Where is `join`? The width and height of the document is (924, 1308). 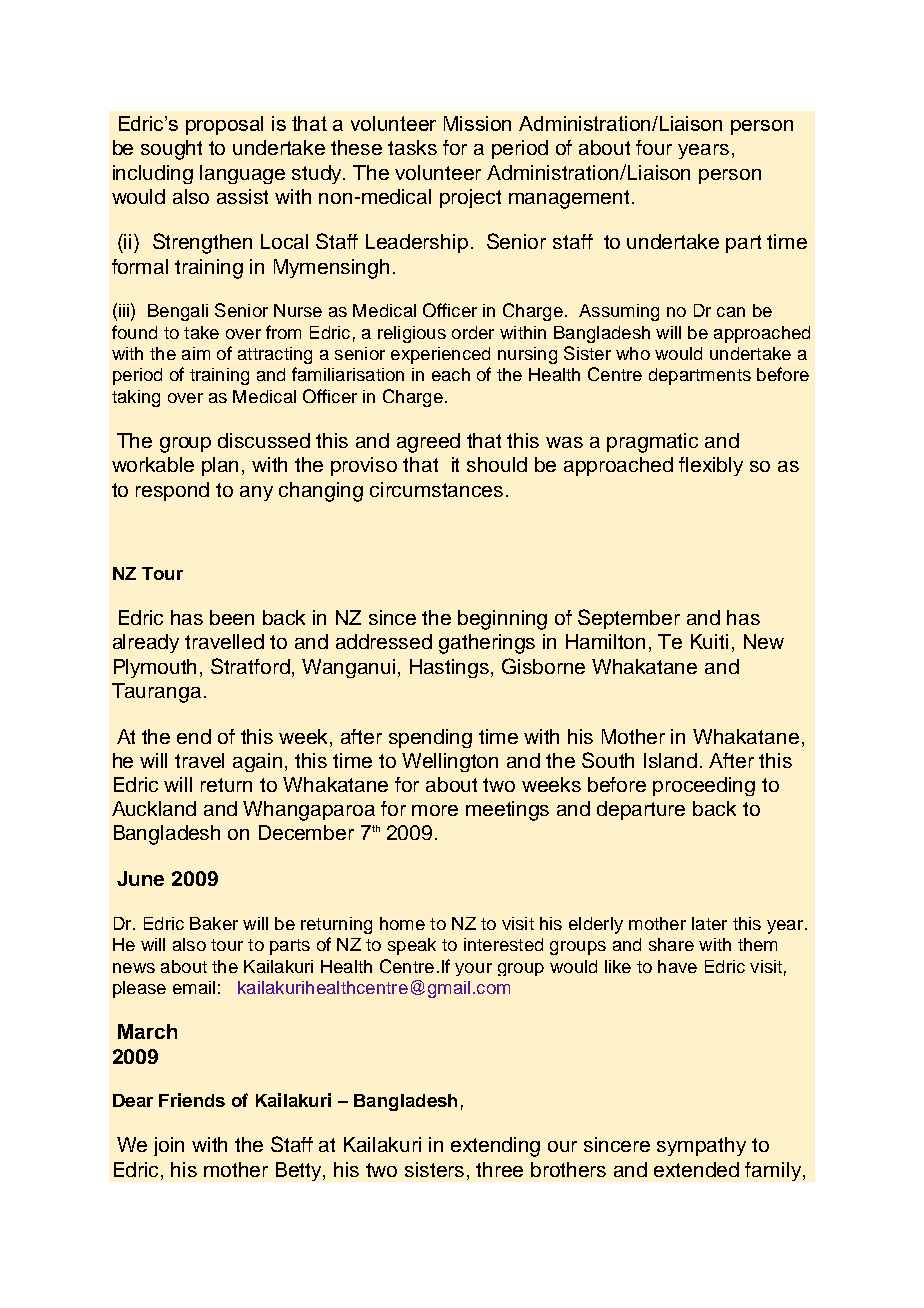
join is located at coordinates (169, 1146).
